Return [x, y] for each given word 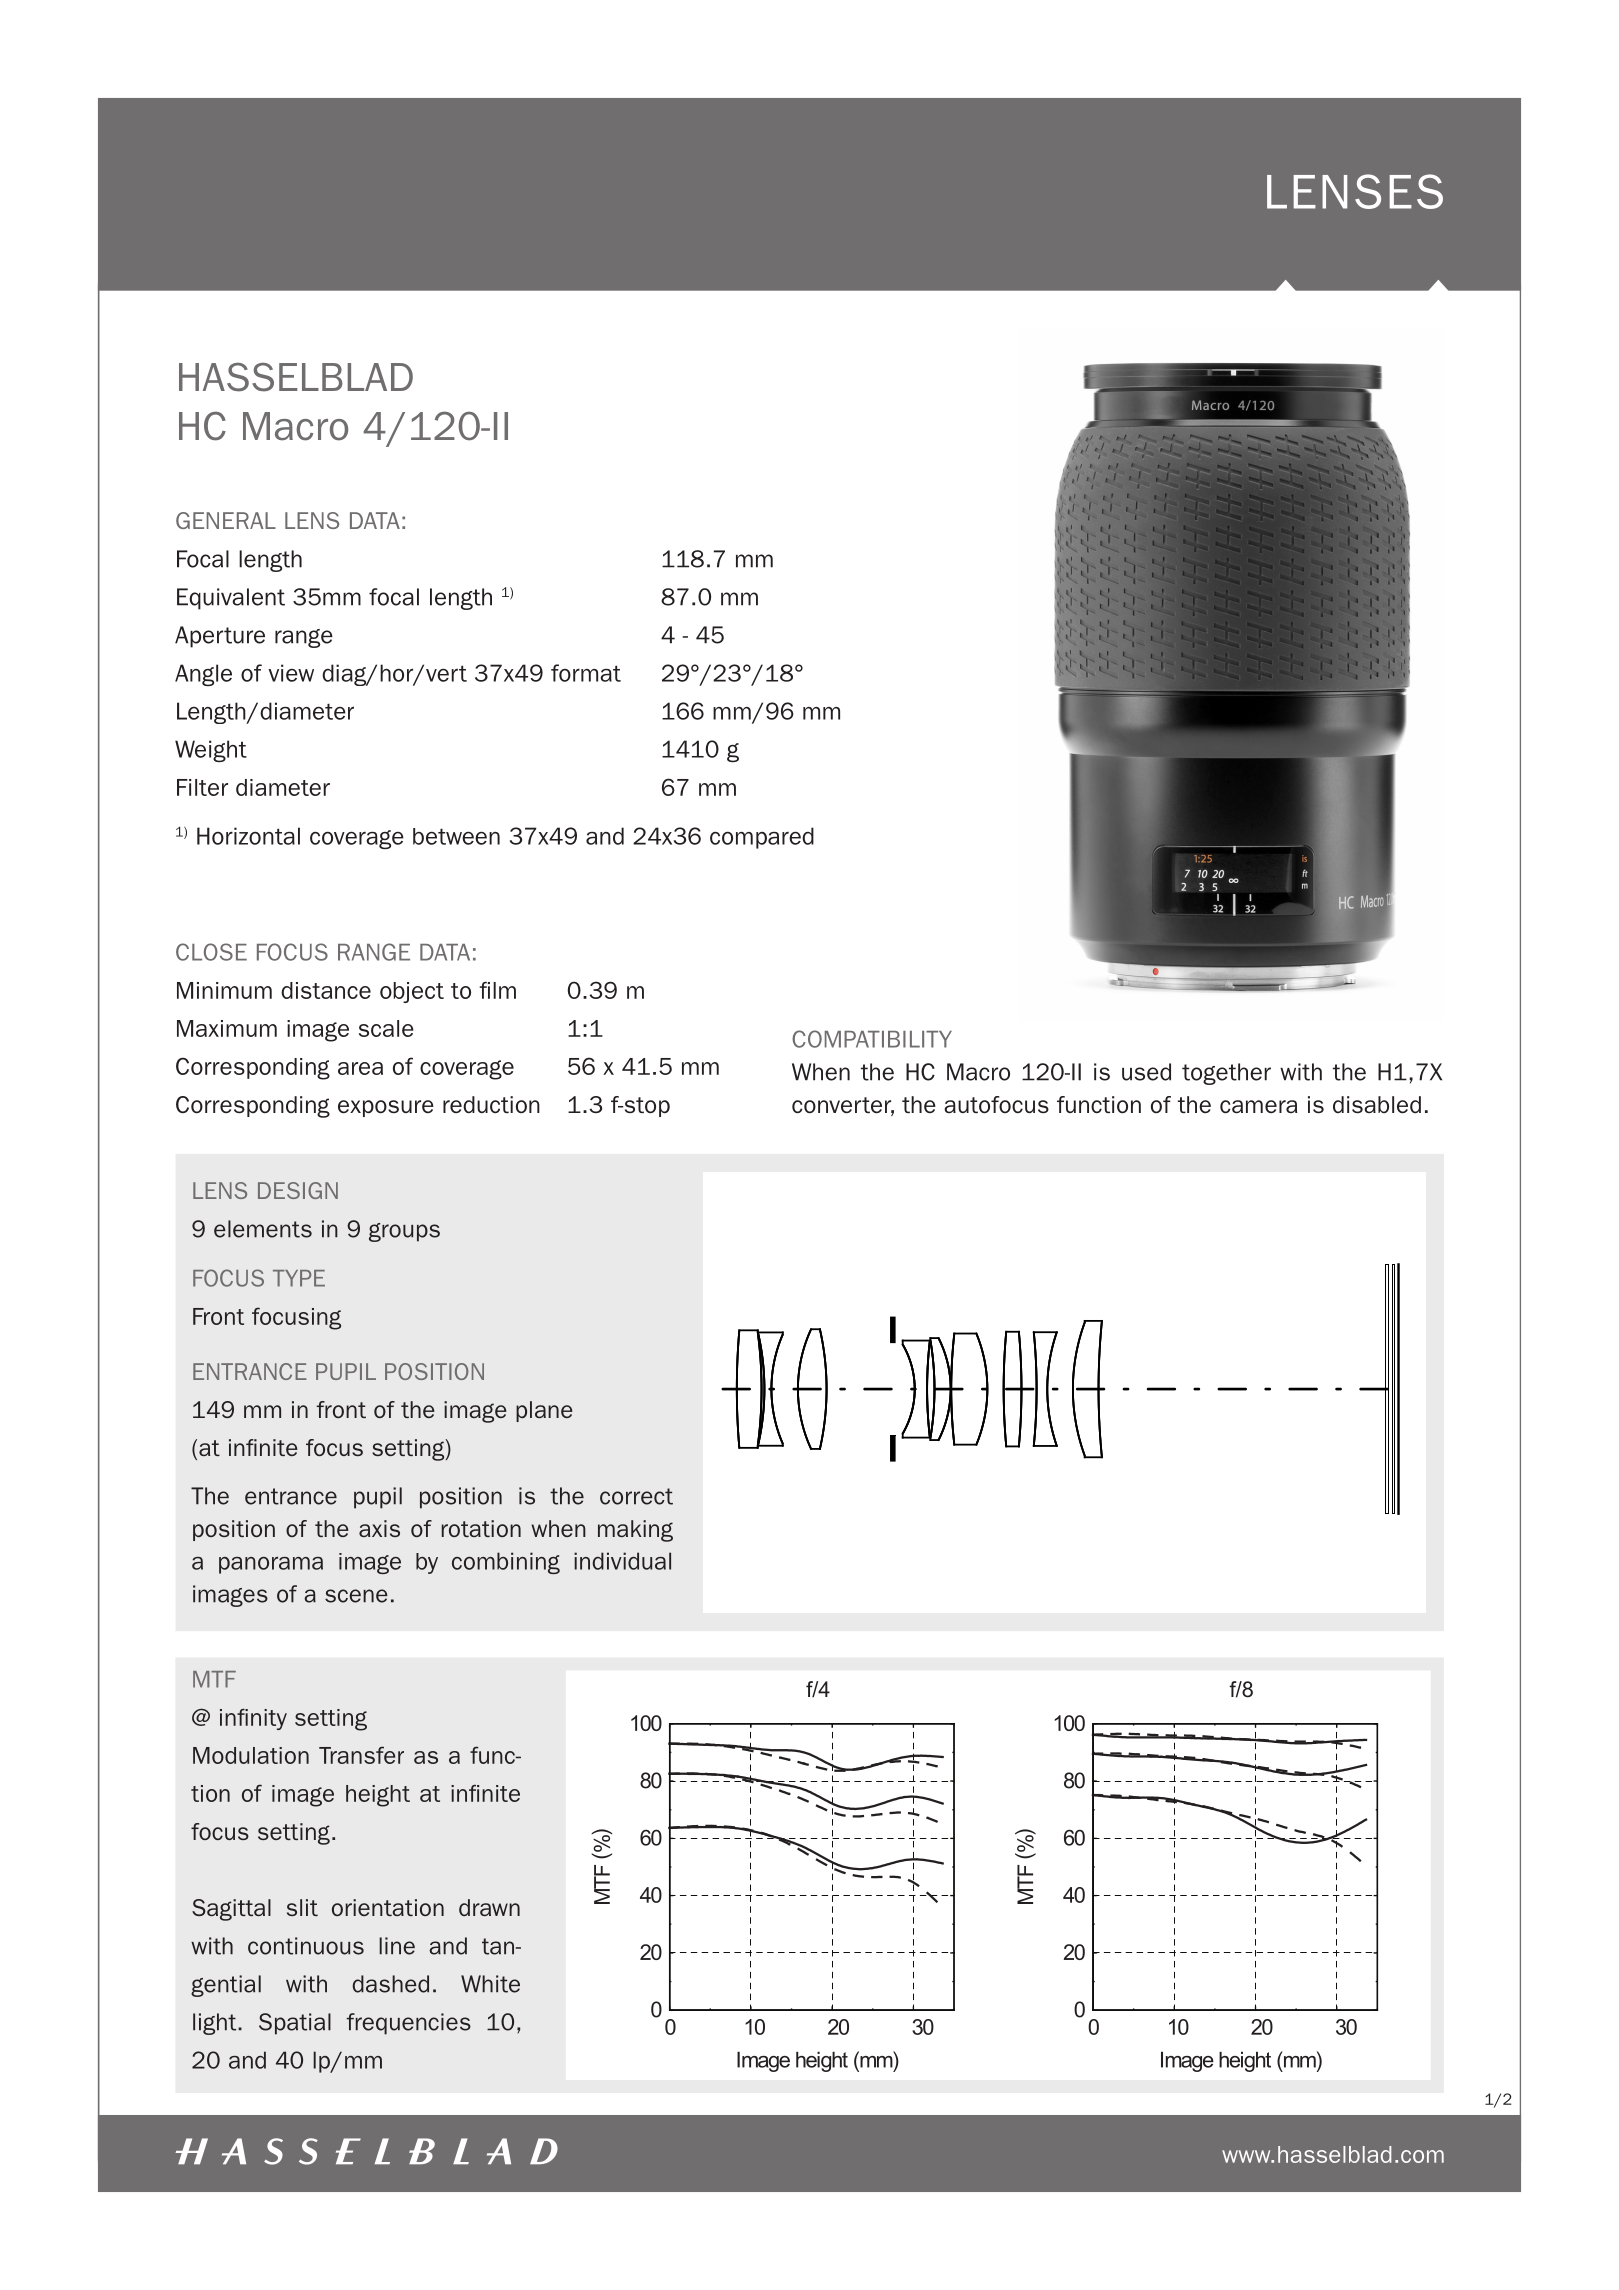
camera [1258, 1107]
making [635, 1531]
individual [622, 1561]
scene [356, 1596]
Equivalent [231, 599]
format [586, 673]
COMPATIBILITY [872, 1039]
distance [326, 990]
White [490, 1984]
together [1226, 1074]
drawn [489, 1907]
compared [762, 838]
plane [544, 1411]
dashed [390, 1984]
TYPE [299, 1278]
